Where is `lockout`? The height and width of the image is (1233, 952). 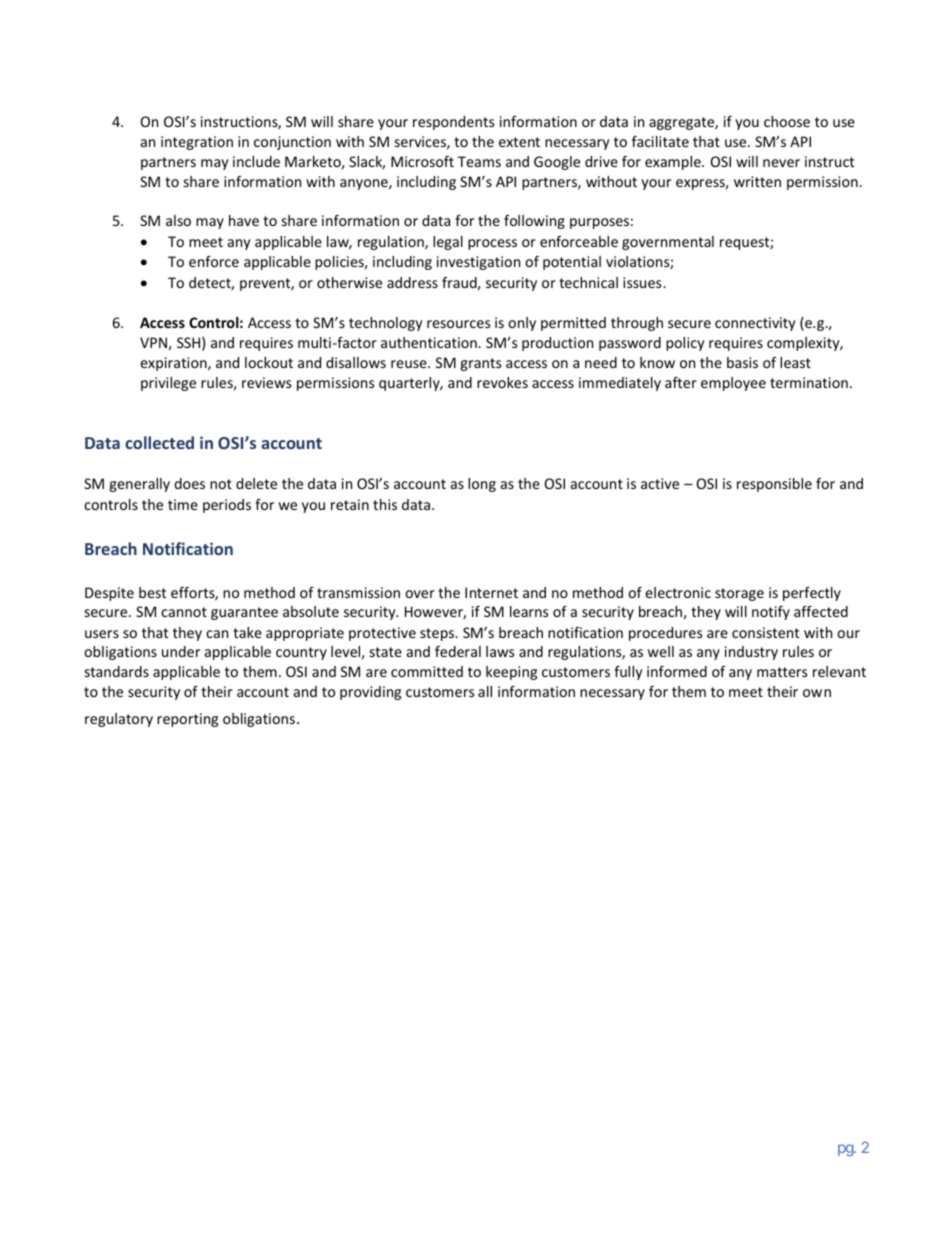 lockout is located at coordinates (269, 362).
